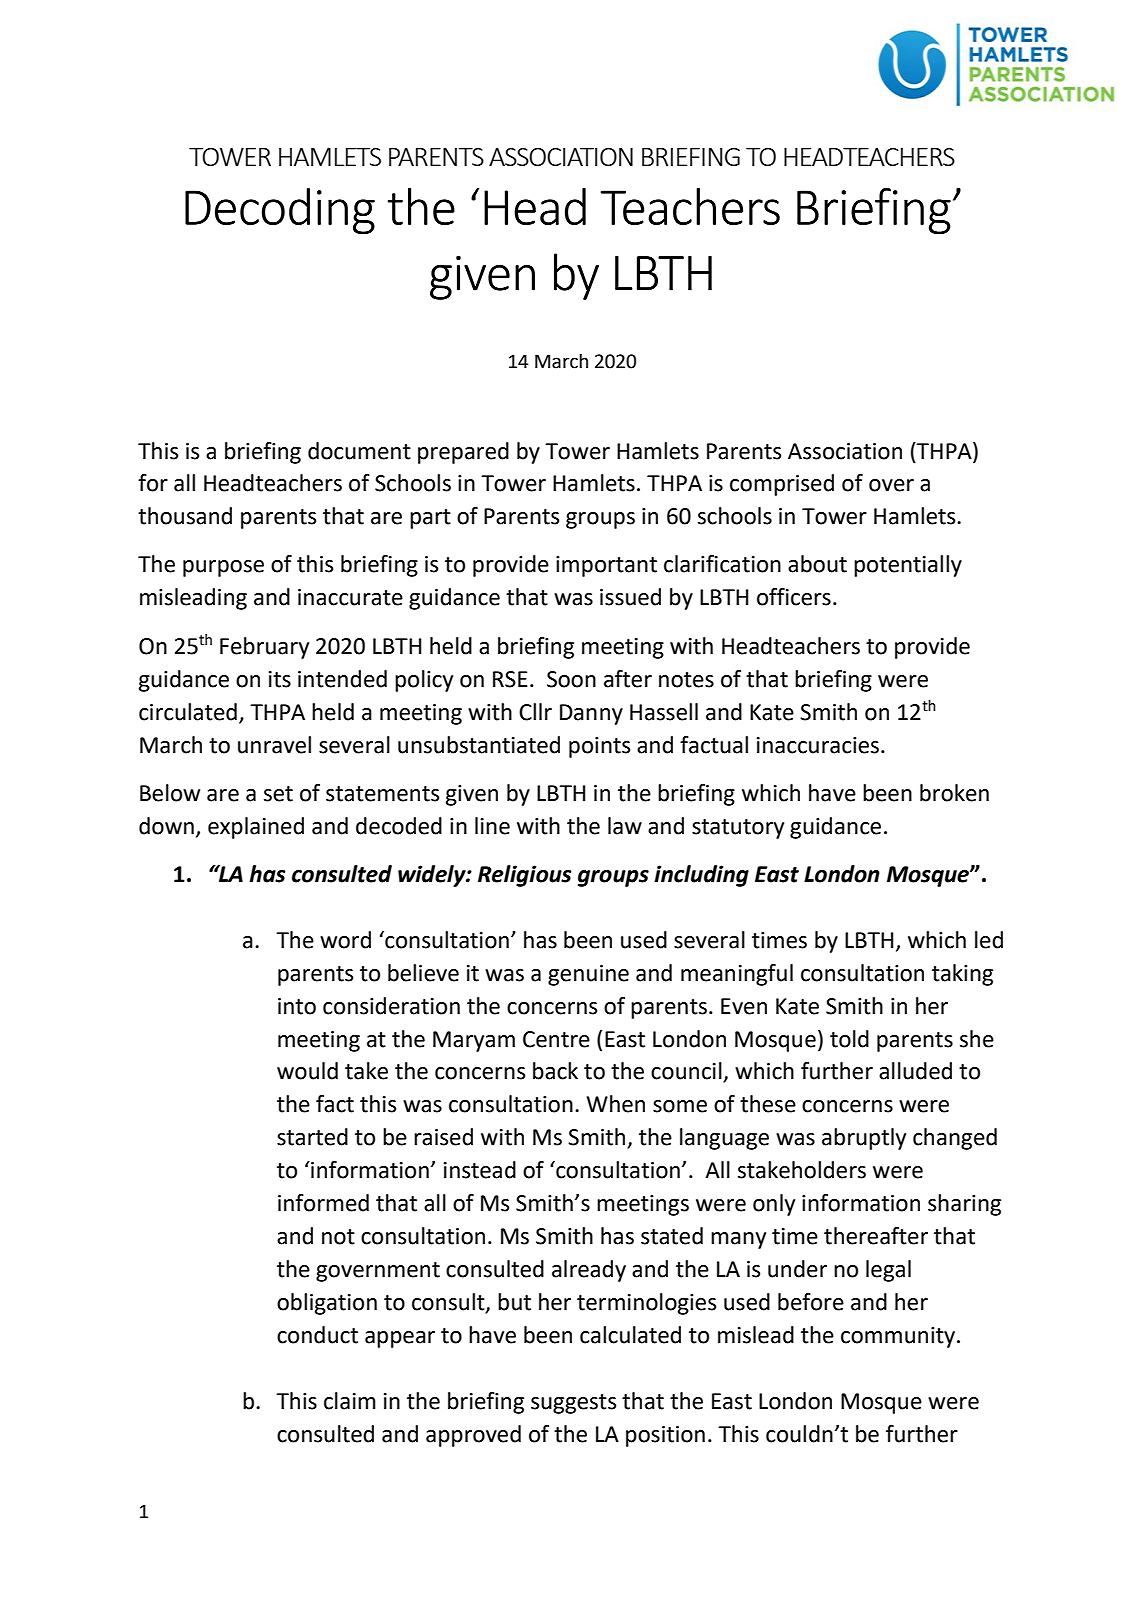 The width and height of the screenshot is (1144, 1618). I want to click on Centre, so click(556, 1039).
